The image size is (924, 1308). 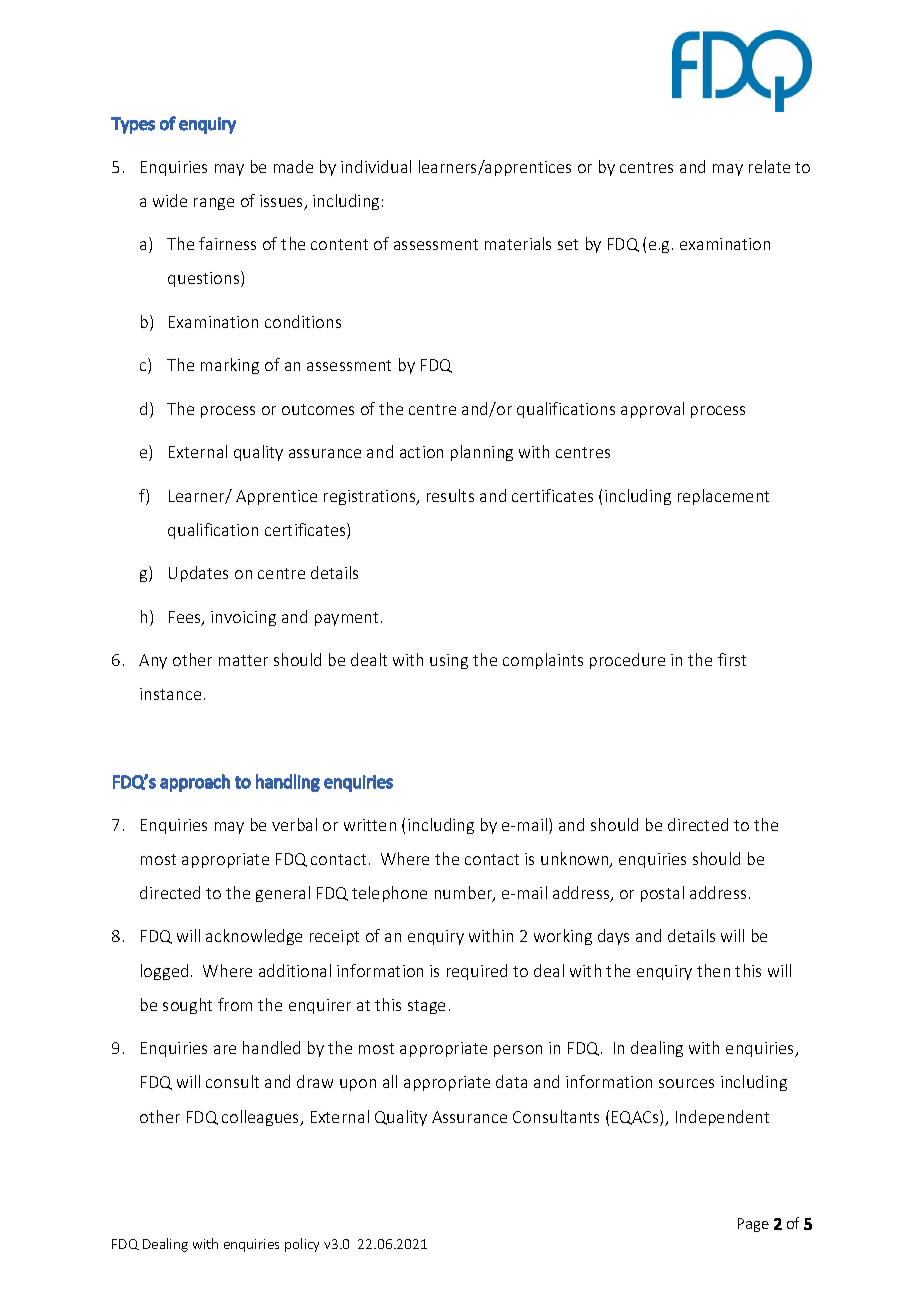 What do you see at coordinates (511, 1081) in the page?
I see `data` at bounding box center [511, 1081].
